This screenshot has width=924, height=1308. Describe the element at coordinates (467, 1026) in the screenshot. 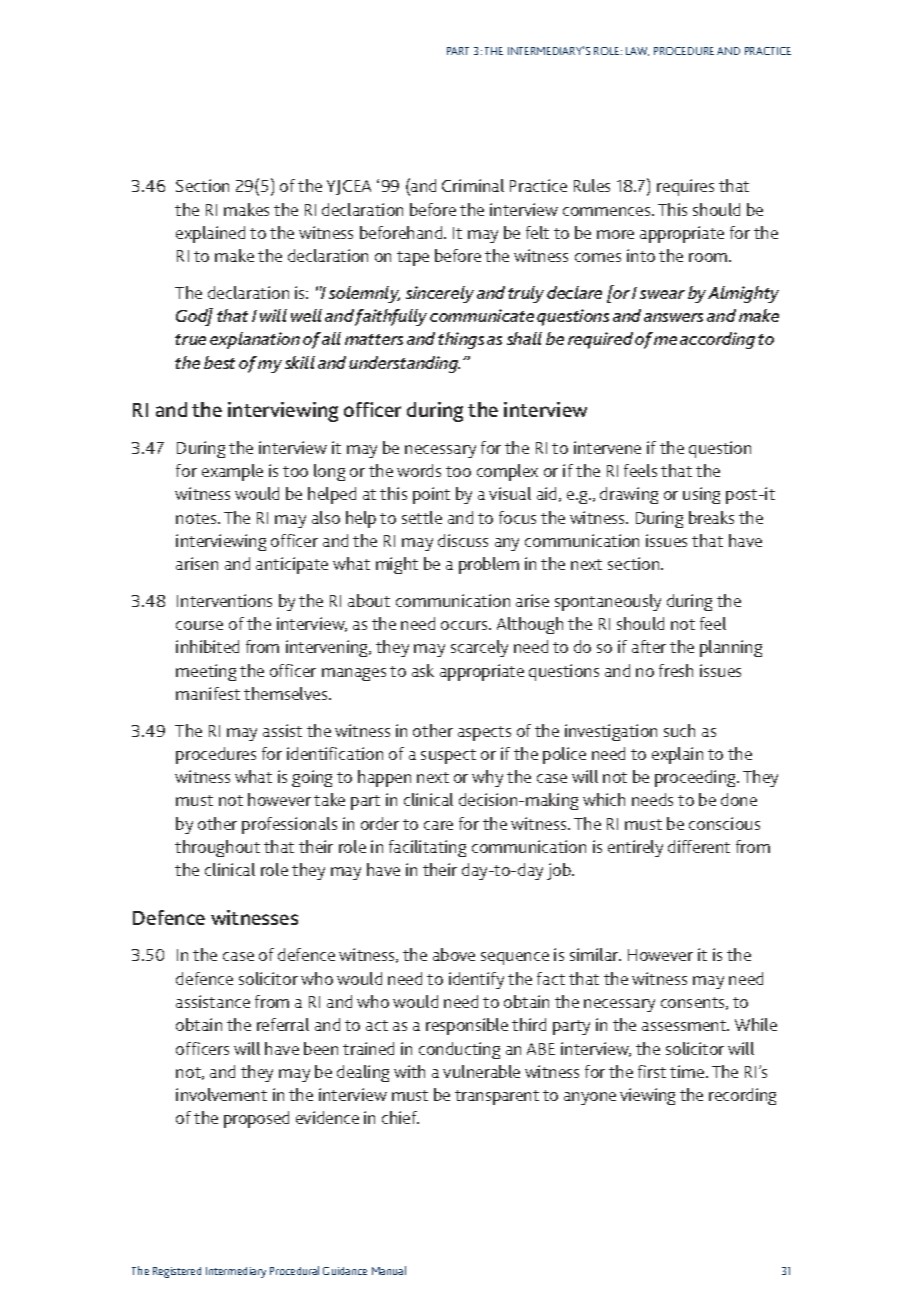

I see `responsible` at that location.
